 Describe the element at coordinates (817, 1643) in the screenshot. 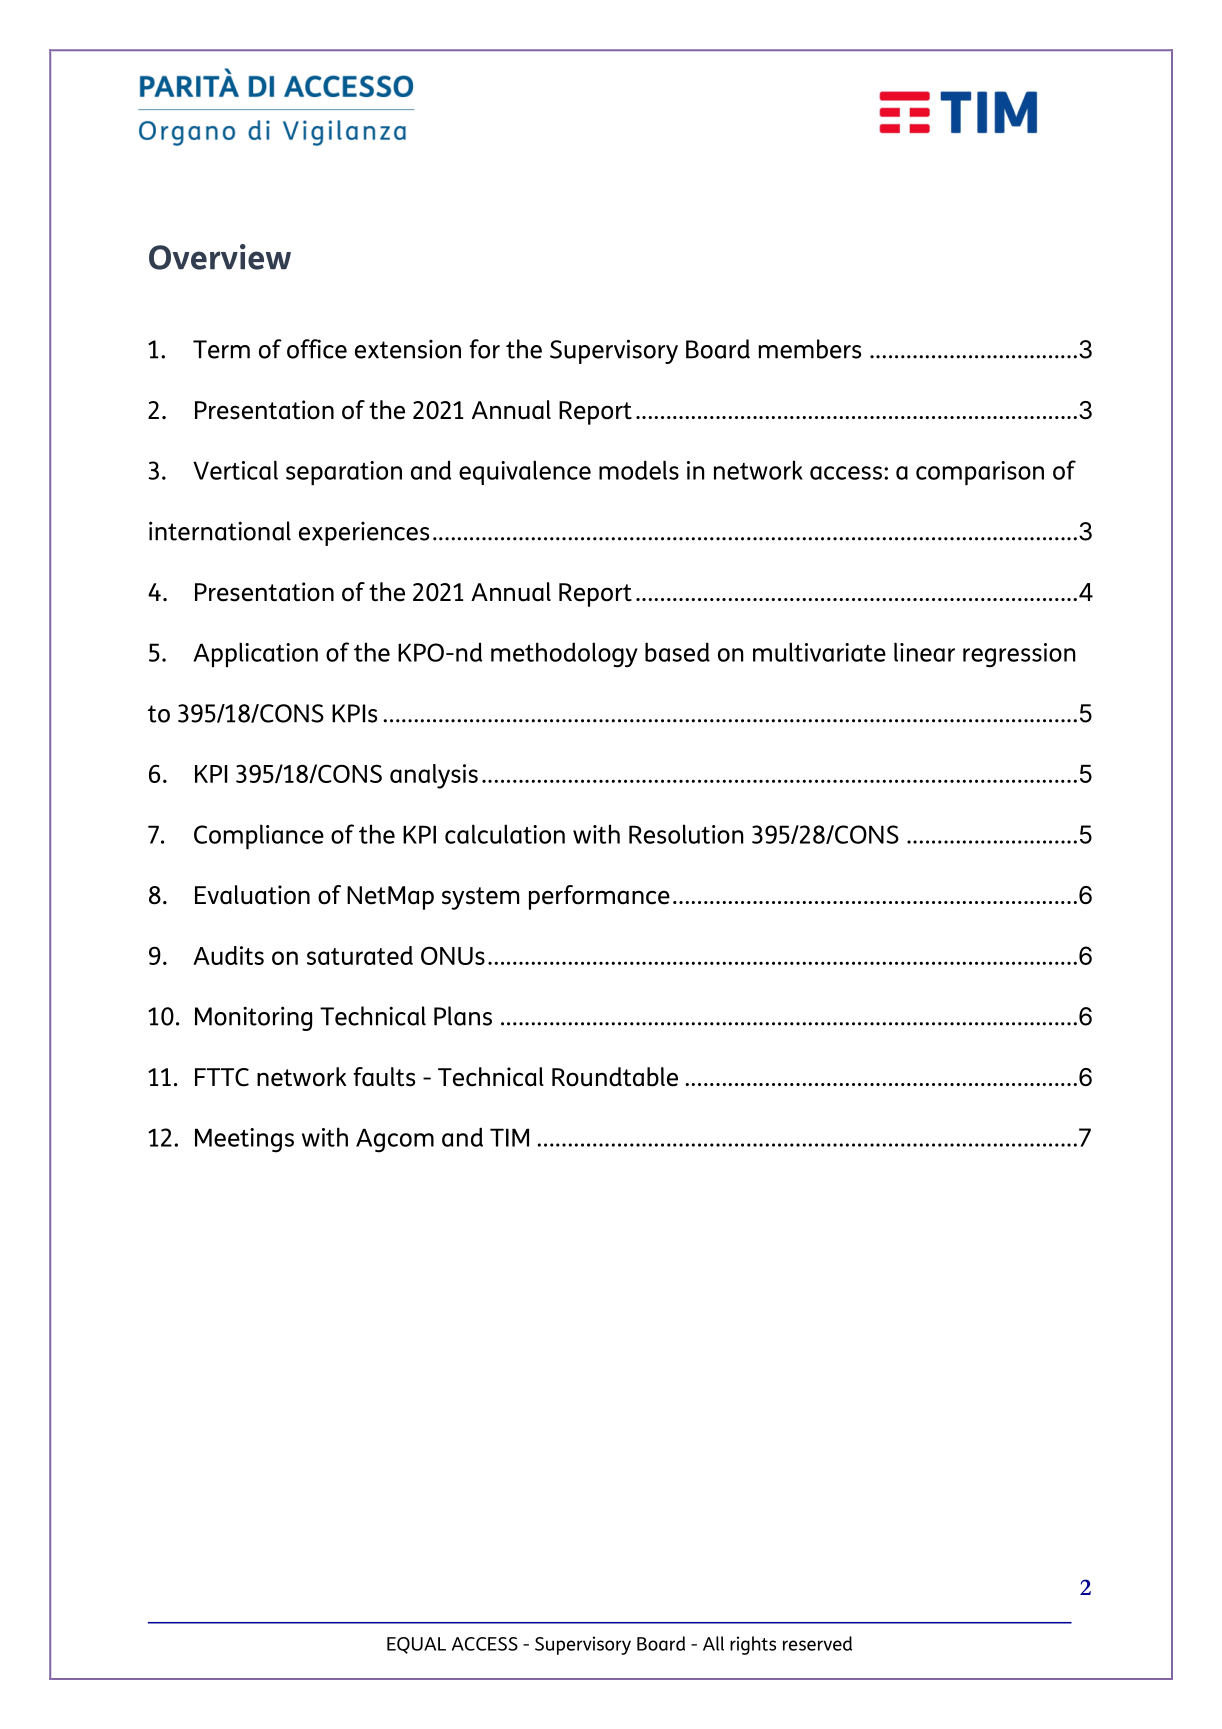

I see `reserved` at that location.
